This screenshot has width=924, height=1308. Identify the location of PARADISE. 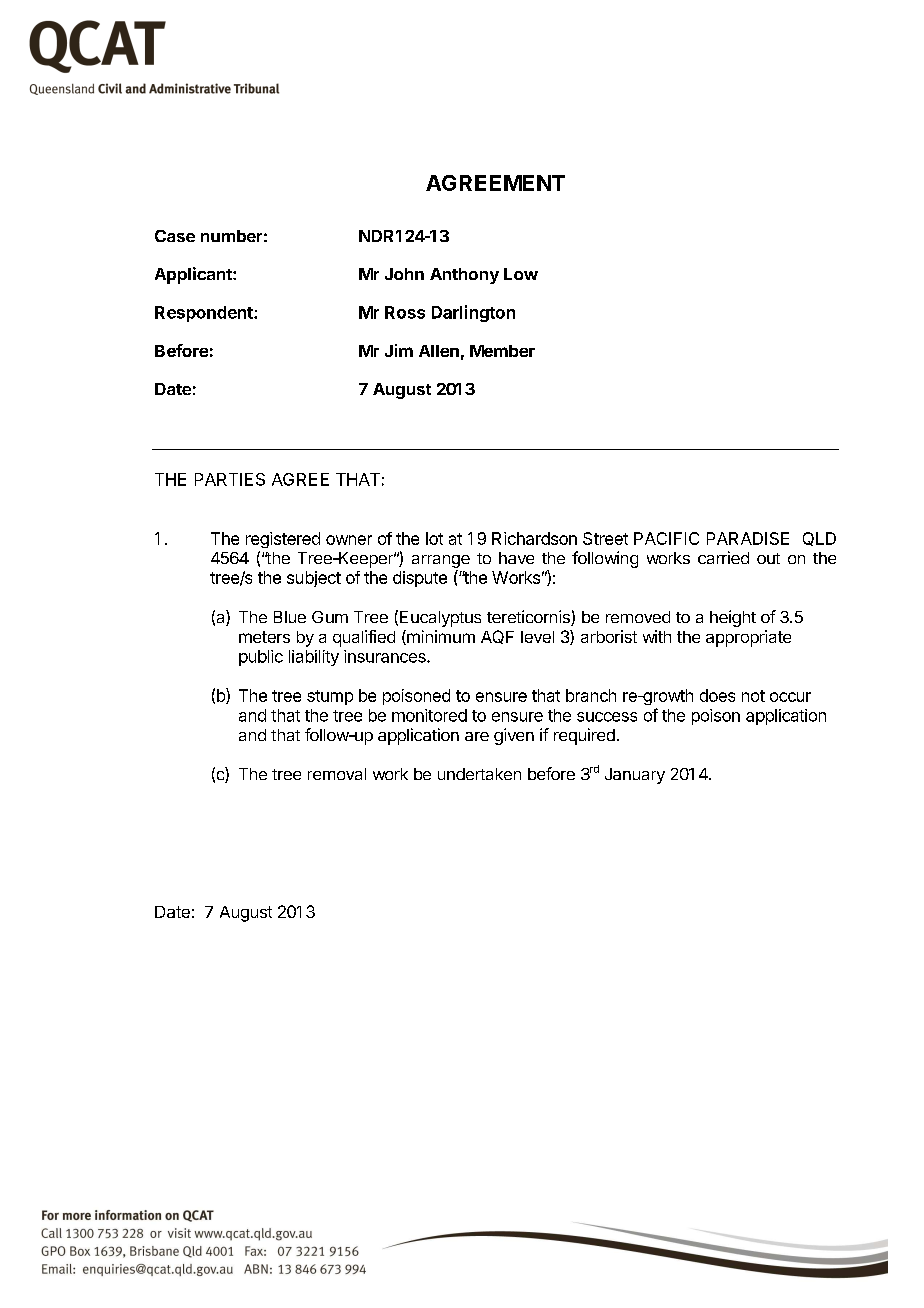
(748, 538).
